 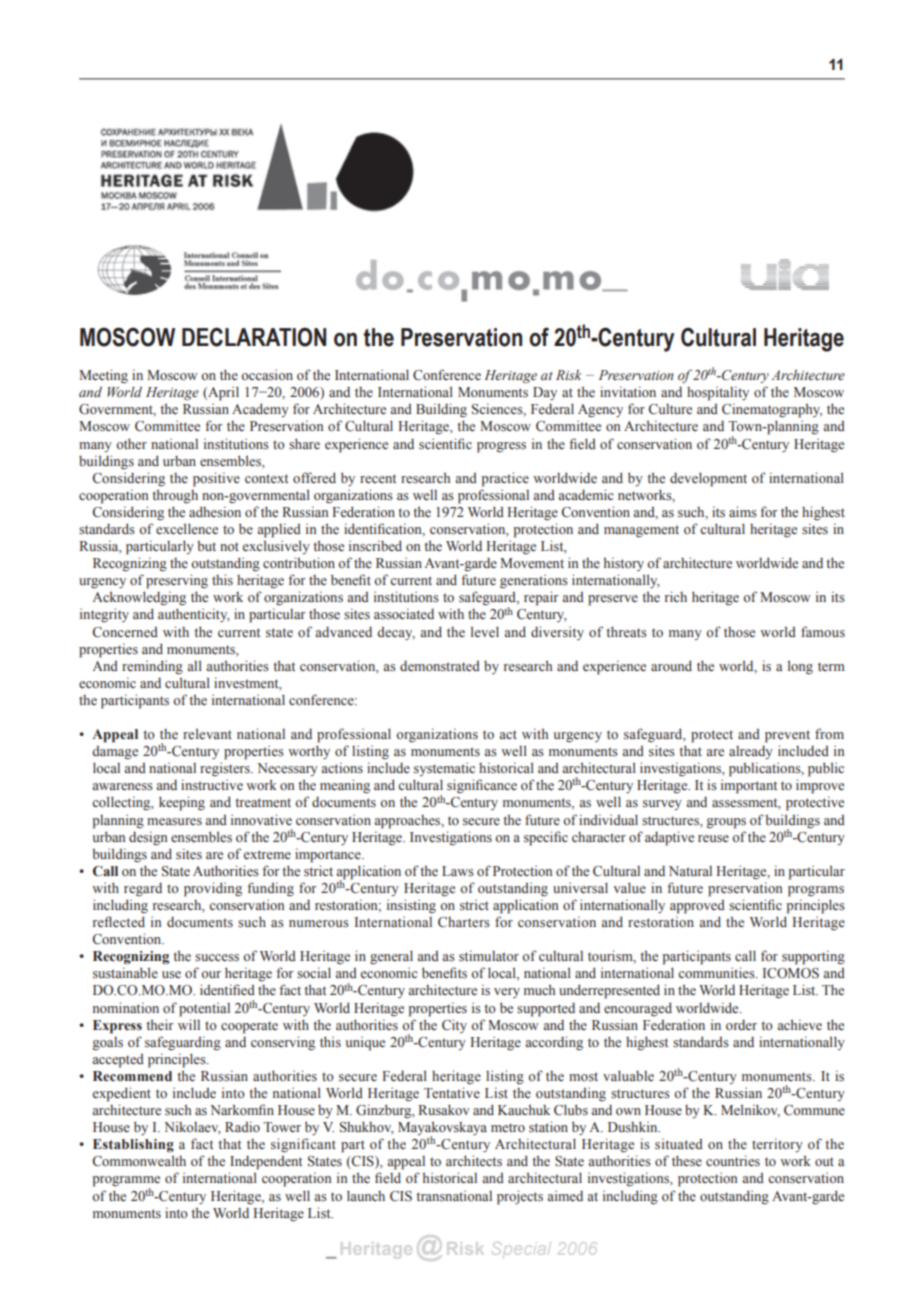 I want to click on systematic, so click(x=444, y=769).
